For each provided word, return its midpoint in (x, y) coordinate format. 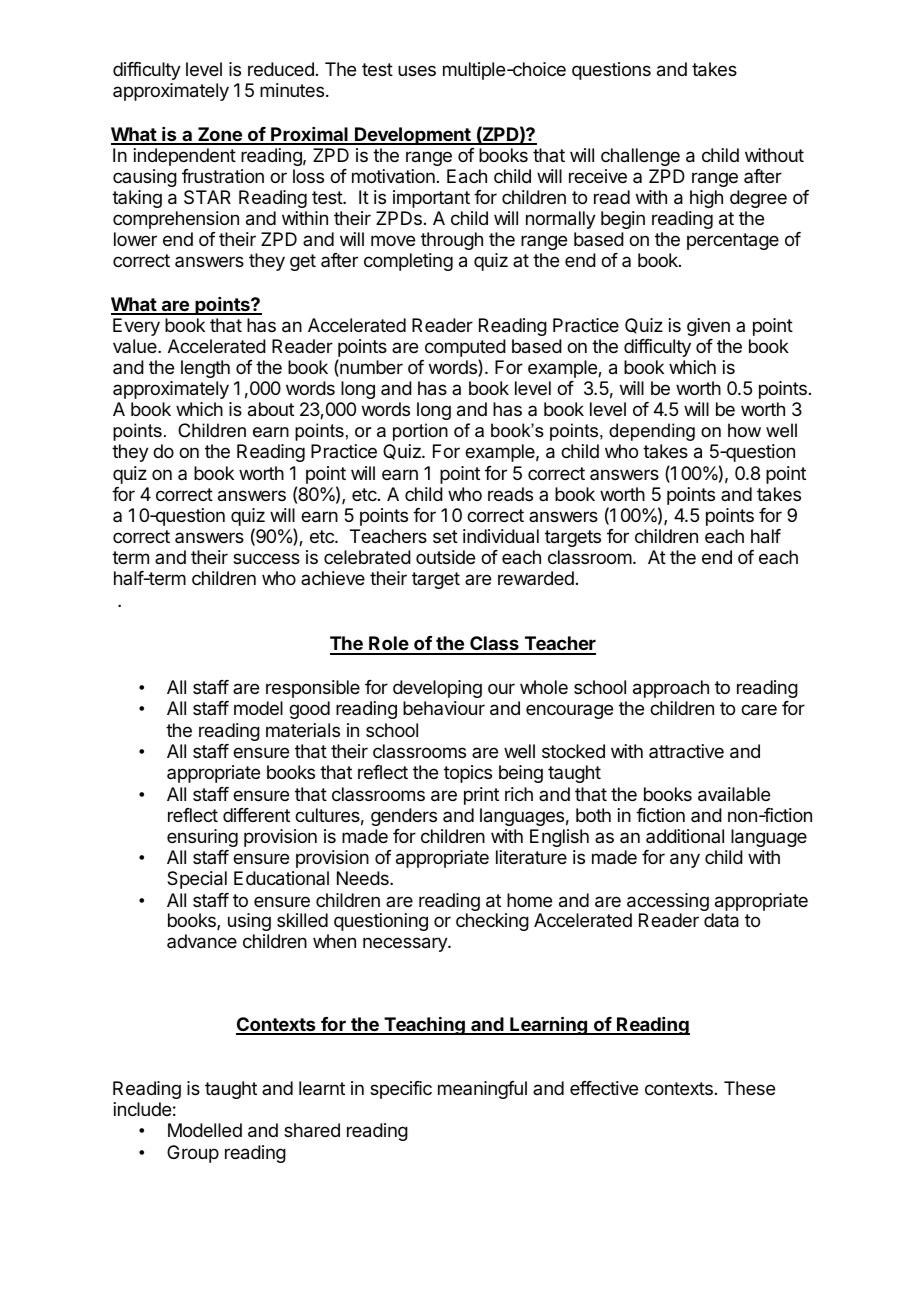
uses (417, 70)
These (749, 1088)
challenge (640, 157)
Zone (220, 135)
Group (193, 1154)
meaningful (482, 1090)
